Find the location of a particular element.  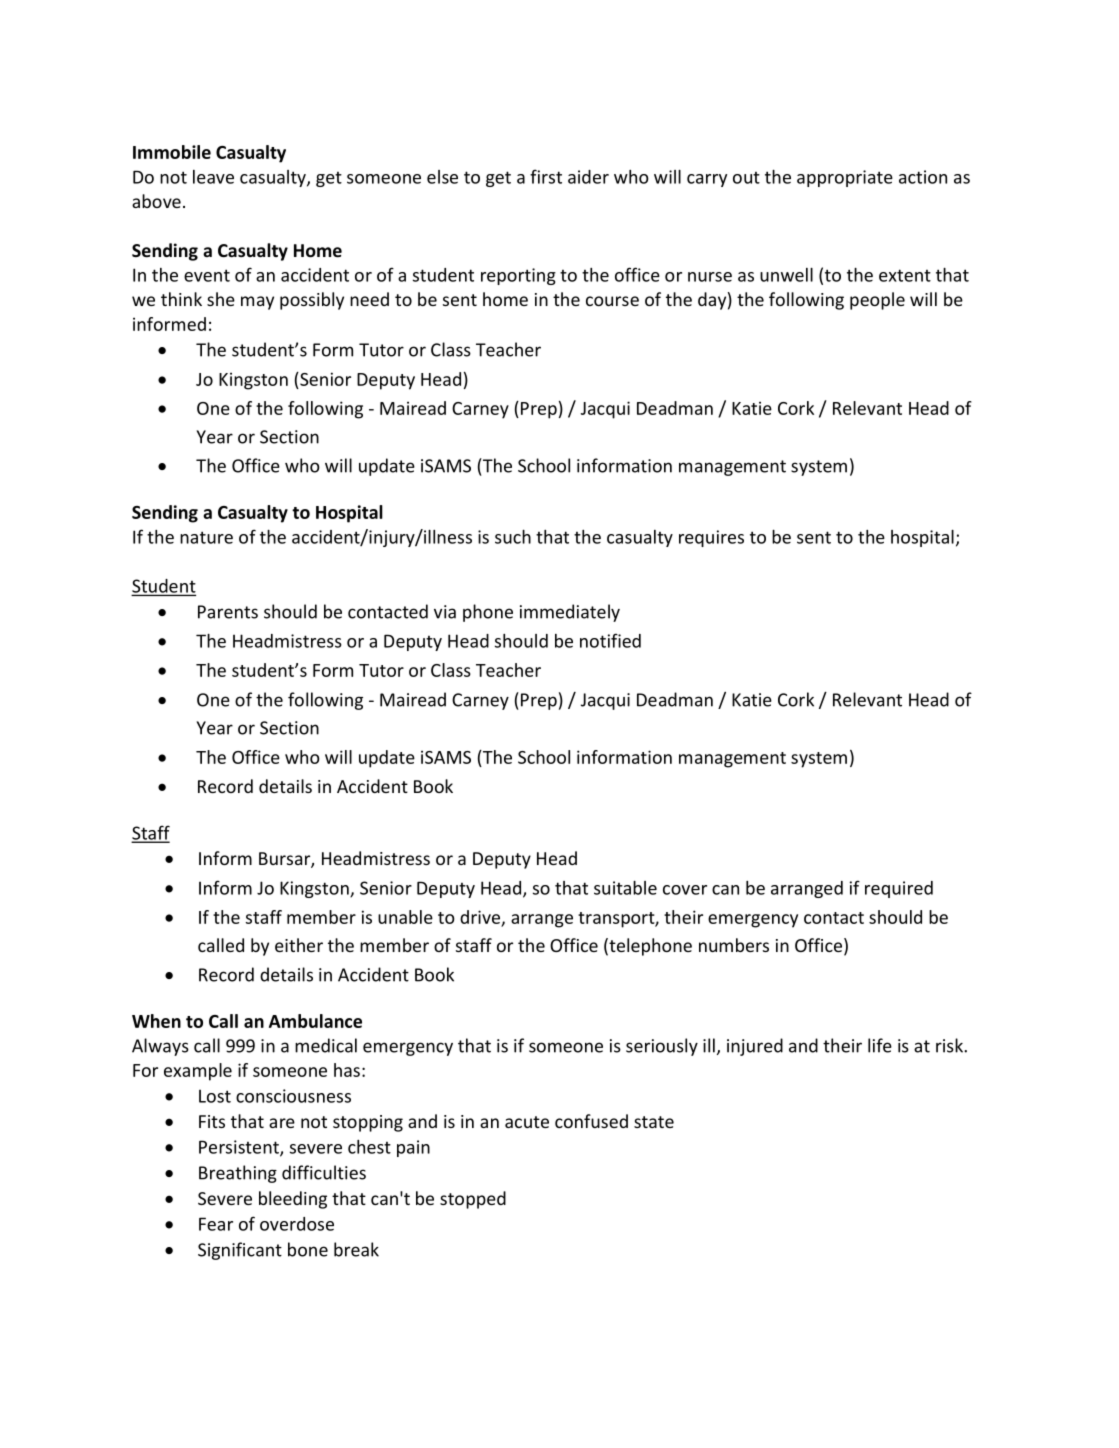

requires is located at coordinates (711, 538).
